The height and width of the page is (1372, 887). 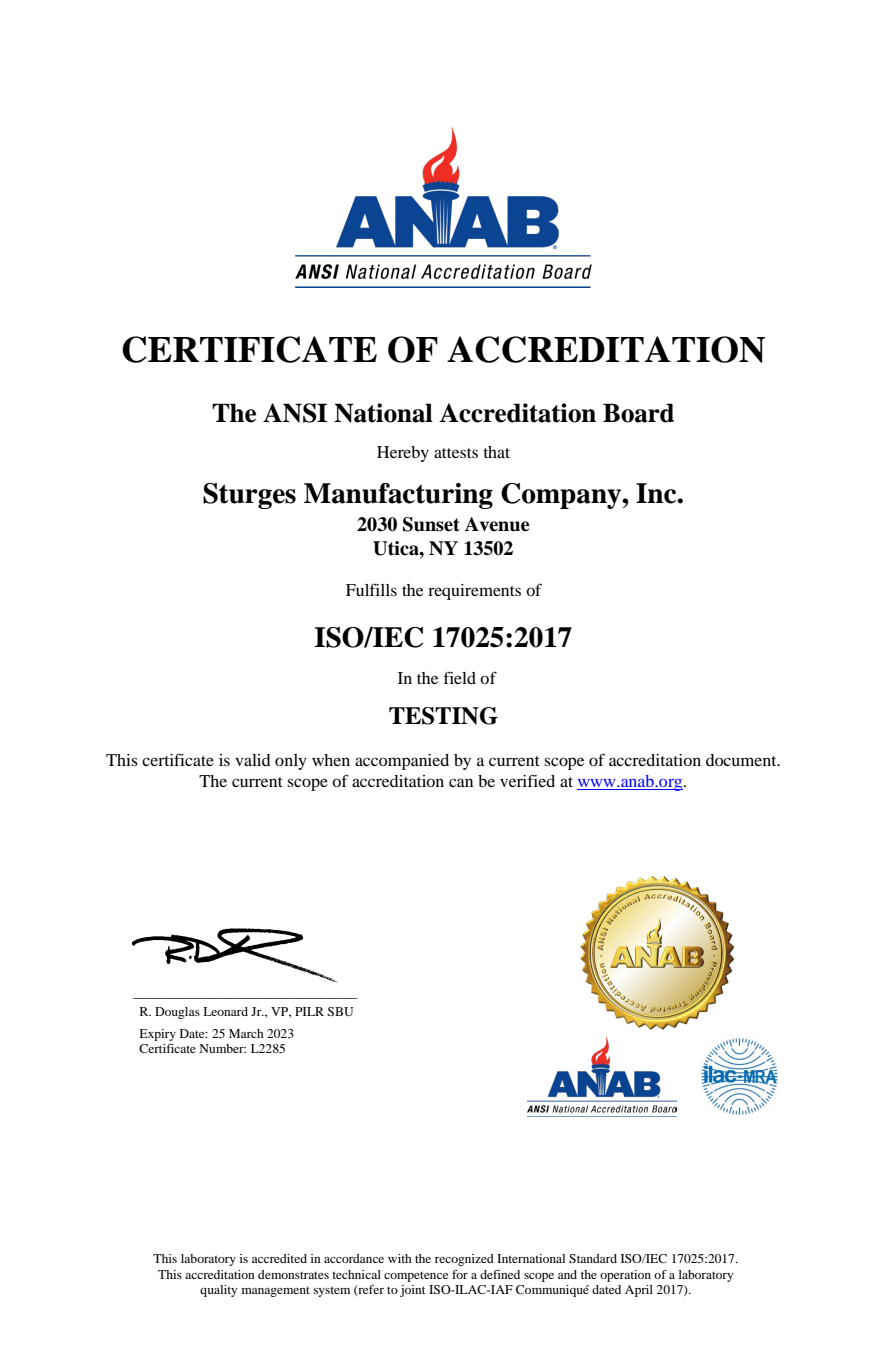 I want to click on Standard, so click(x=593, y=1258).
